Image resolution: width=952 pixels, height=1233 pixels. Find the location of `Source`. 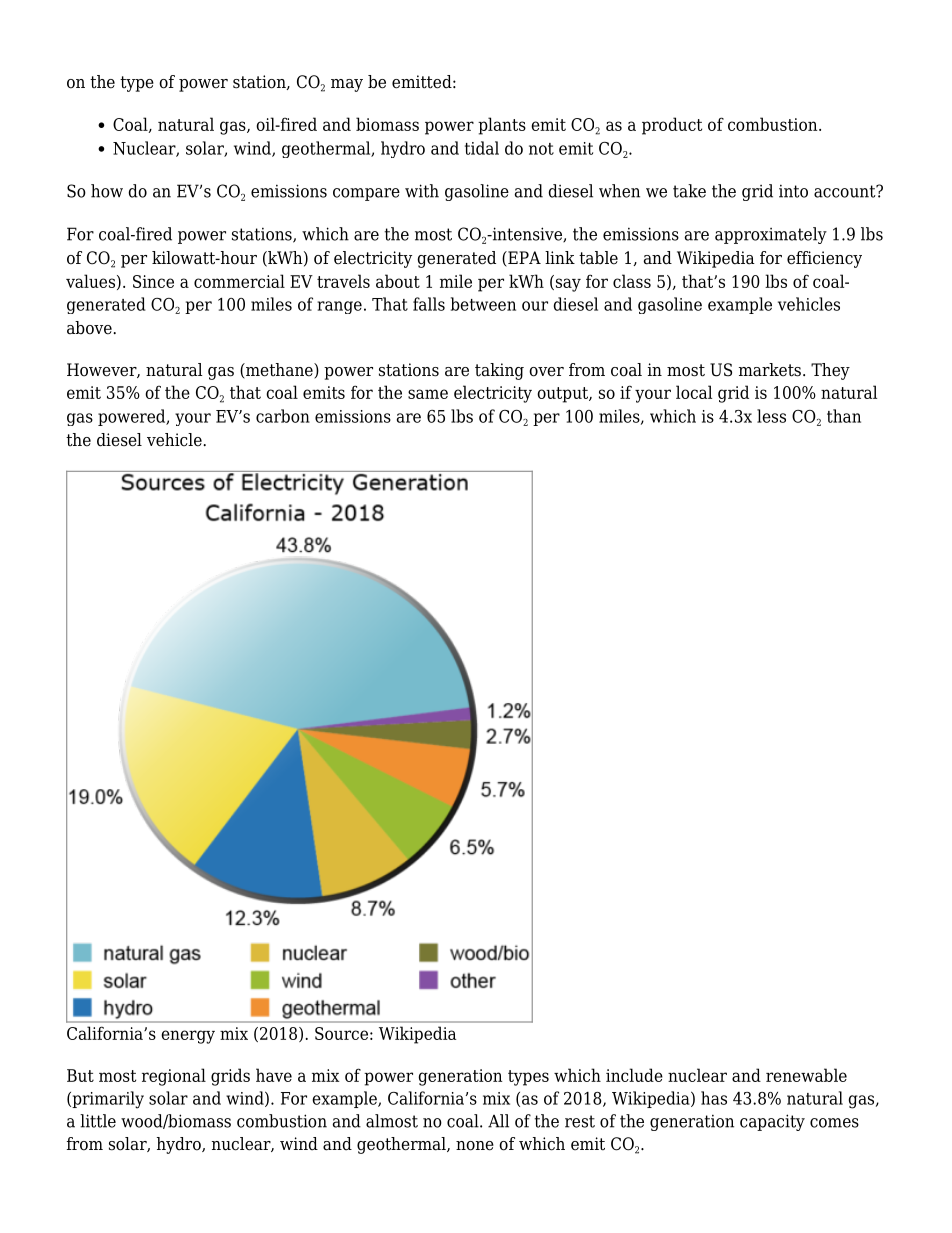

Source is located at coordinates (341, 1033).
